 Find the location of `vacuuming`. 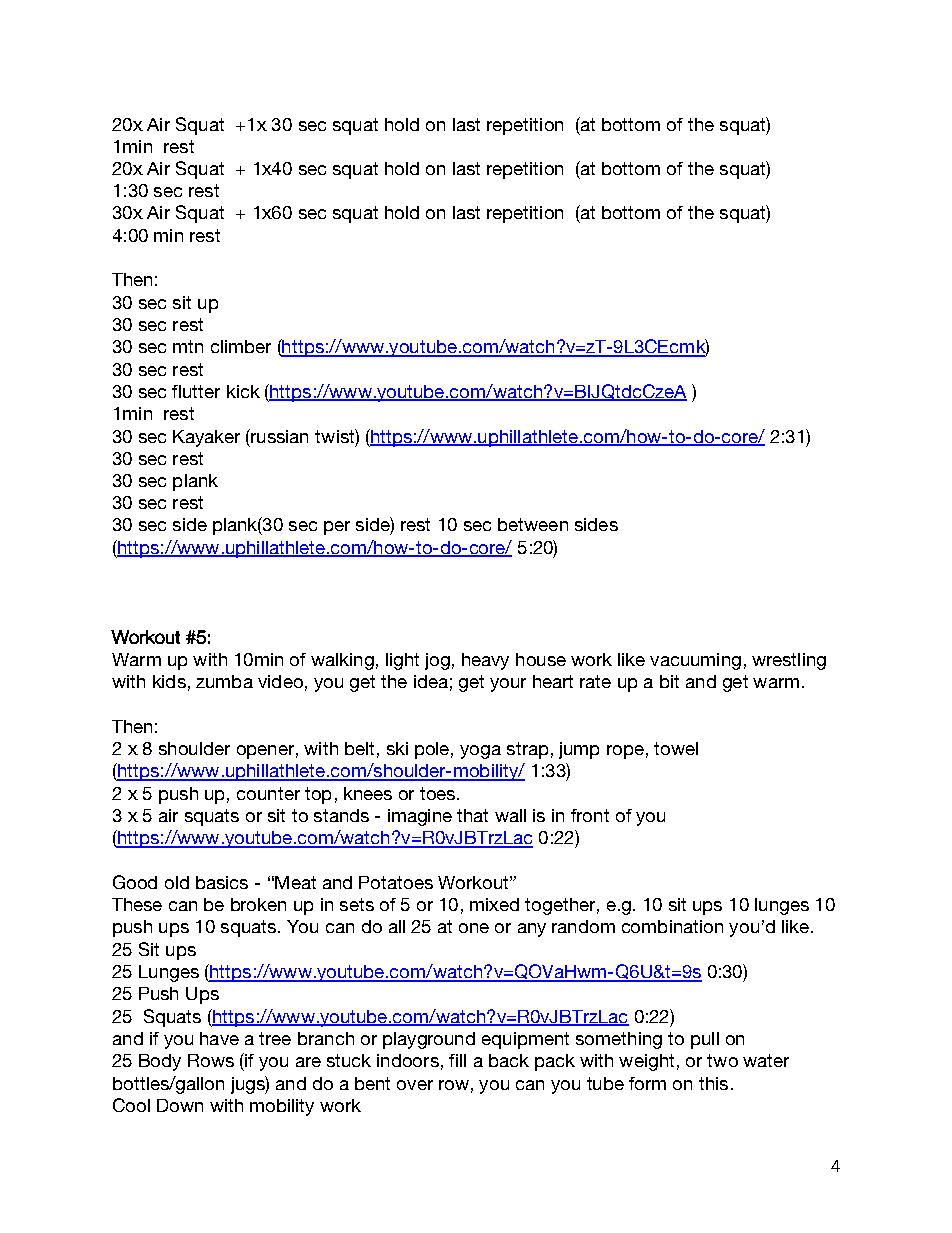

vacuuming is located at coordinates (695, 661).
